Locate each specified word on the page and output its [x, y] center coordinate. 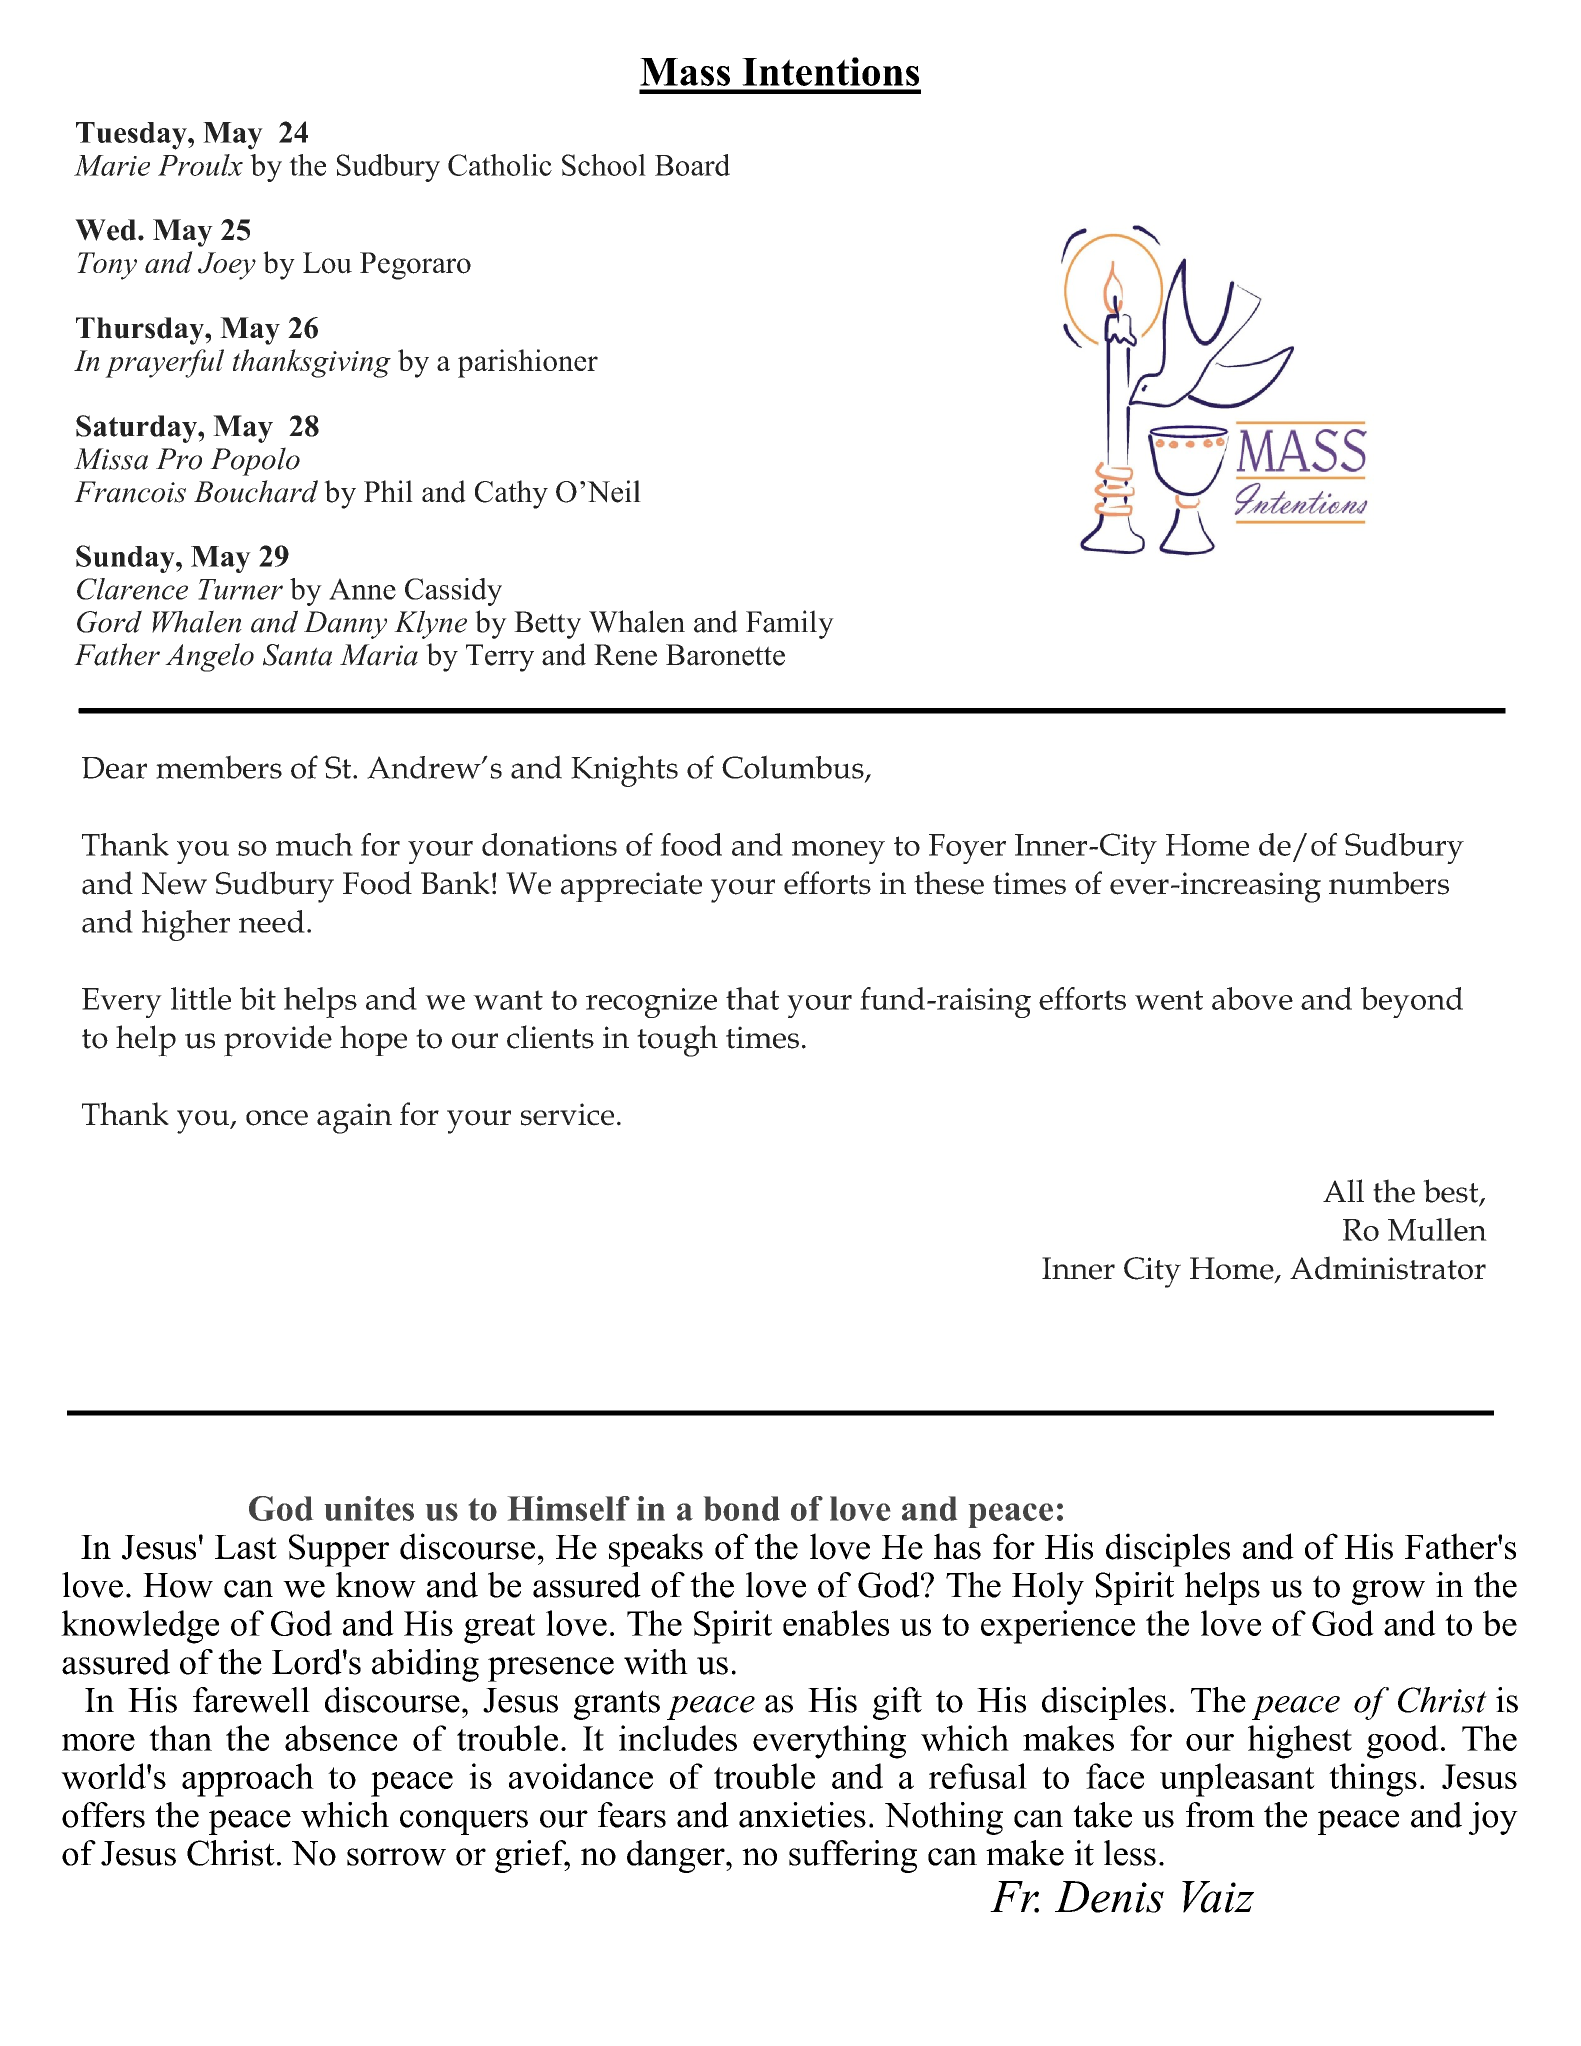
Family [790, 624]
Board [692, 165]
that [752, 998]
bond [742, 1508]
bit [258, 998]
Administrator [1388, 1268]
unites [369, 1508]
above [1252, 998]
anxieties [802, 1815]
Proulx [200, 165]
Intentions [830, 71]
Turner [240, 589]
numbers [1389, 883]
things [1373, 1780]
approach [248, 1780]
